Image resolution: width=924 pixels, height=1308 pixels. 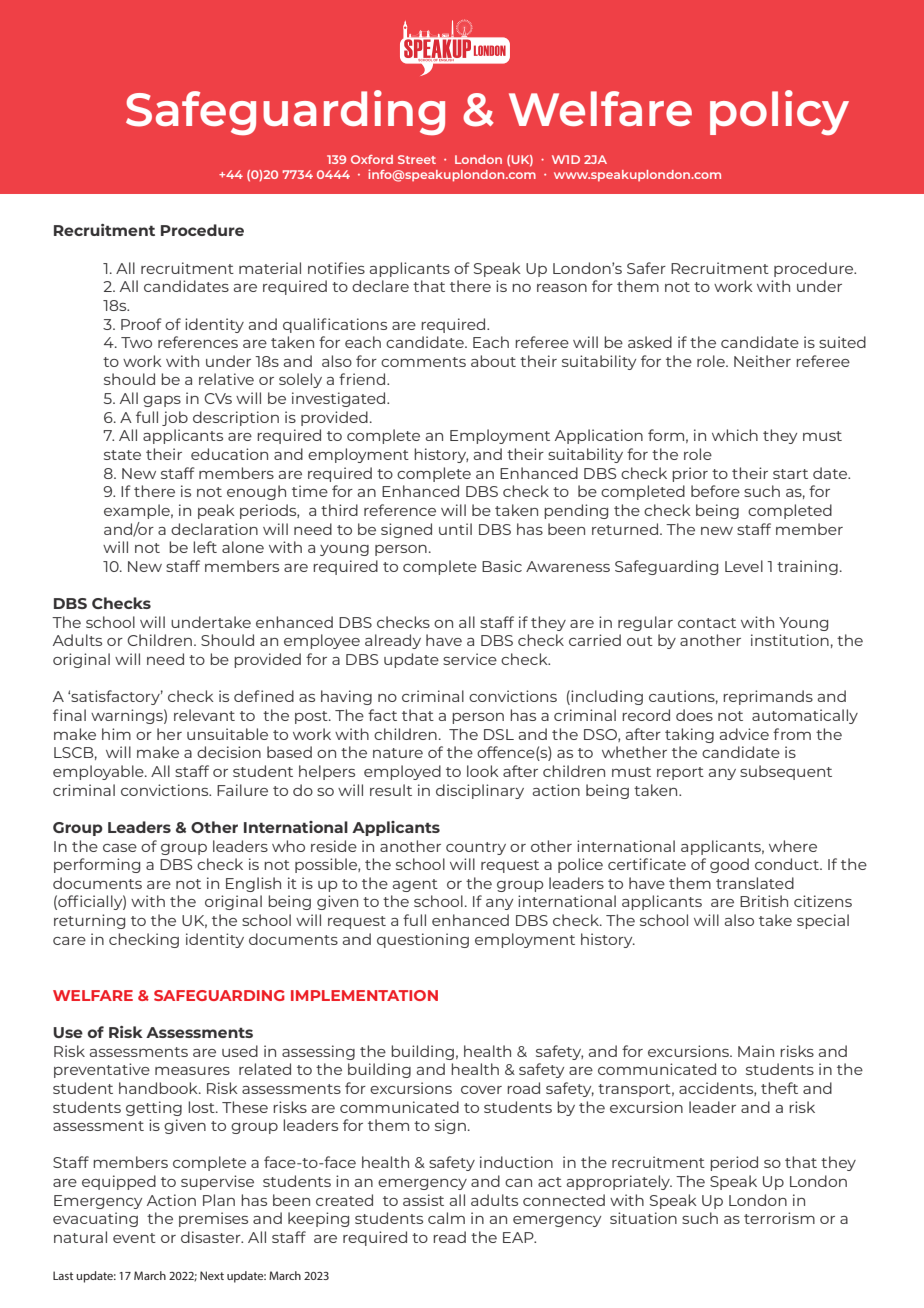 I want to click on returning, so click(x=89, y=921).
